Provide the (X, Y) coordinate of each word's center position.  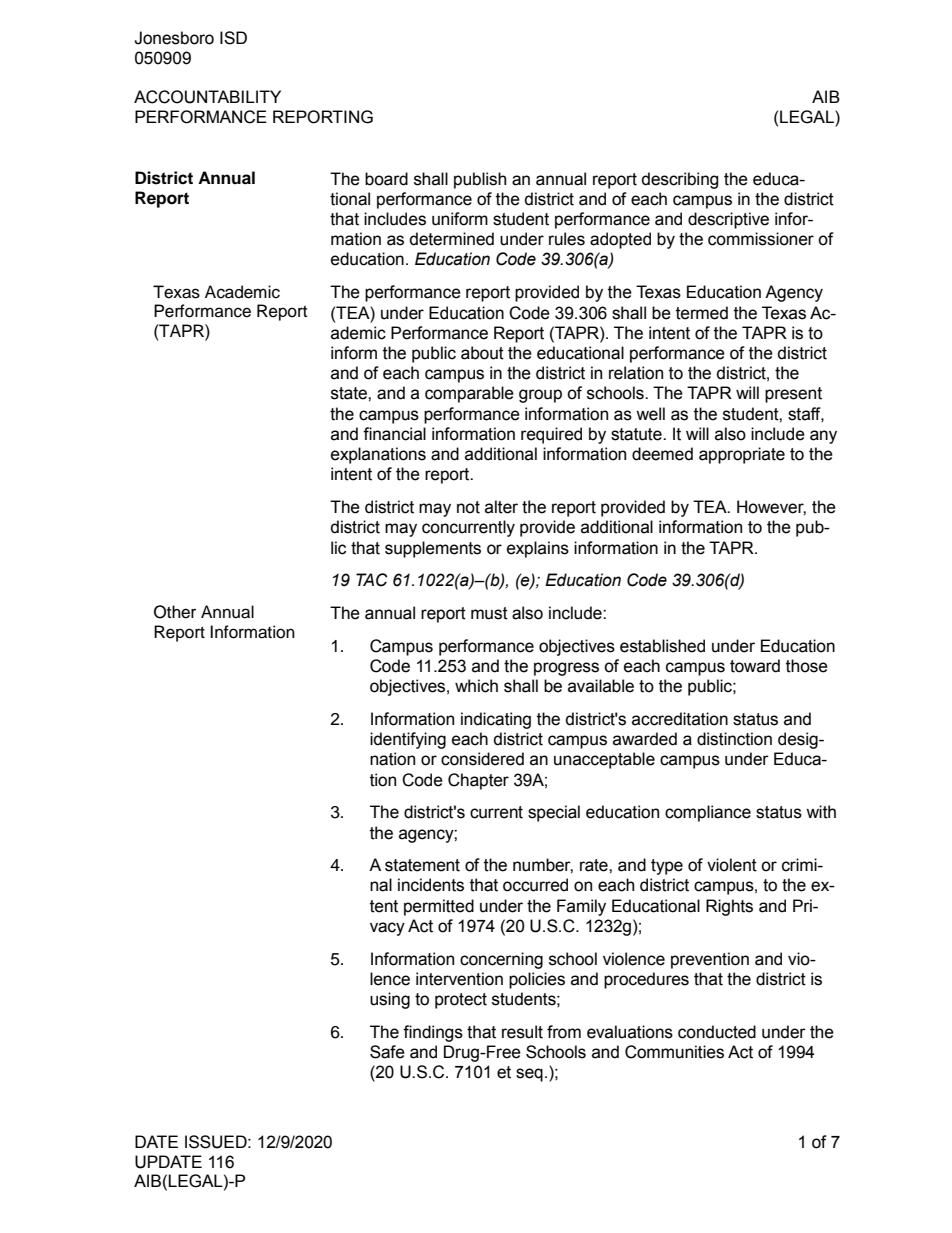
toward (755, 666)
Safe (387, 1052)
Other (175, 612)
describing (680, 180)
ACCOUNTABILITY (207, 97)
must (489, 613)
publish (480, 180)
